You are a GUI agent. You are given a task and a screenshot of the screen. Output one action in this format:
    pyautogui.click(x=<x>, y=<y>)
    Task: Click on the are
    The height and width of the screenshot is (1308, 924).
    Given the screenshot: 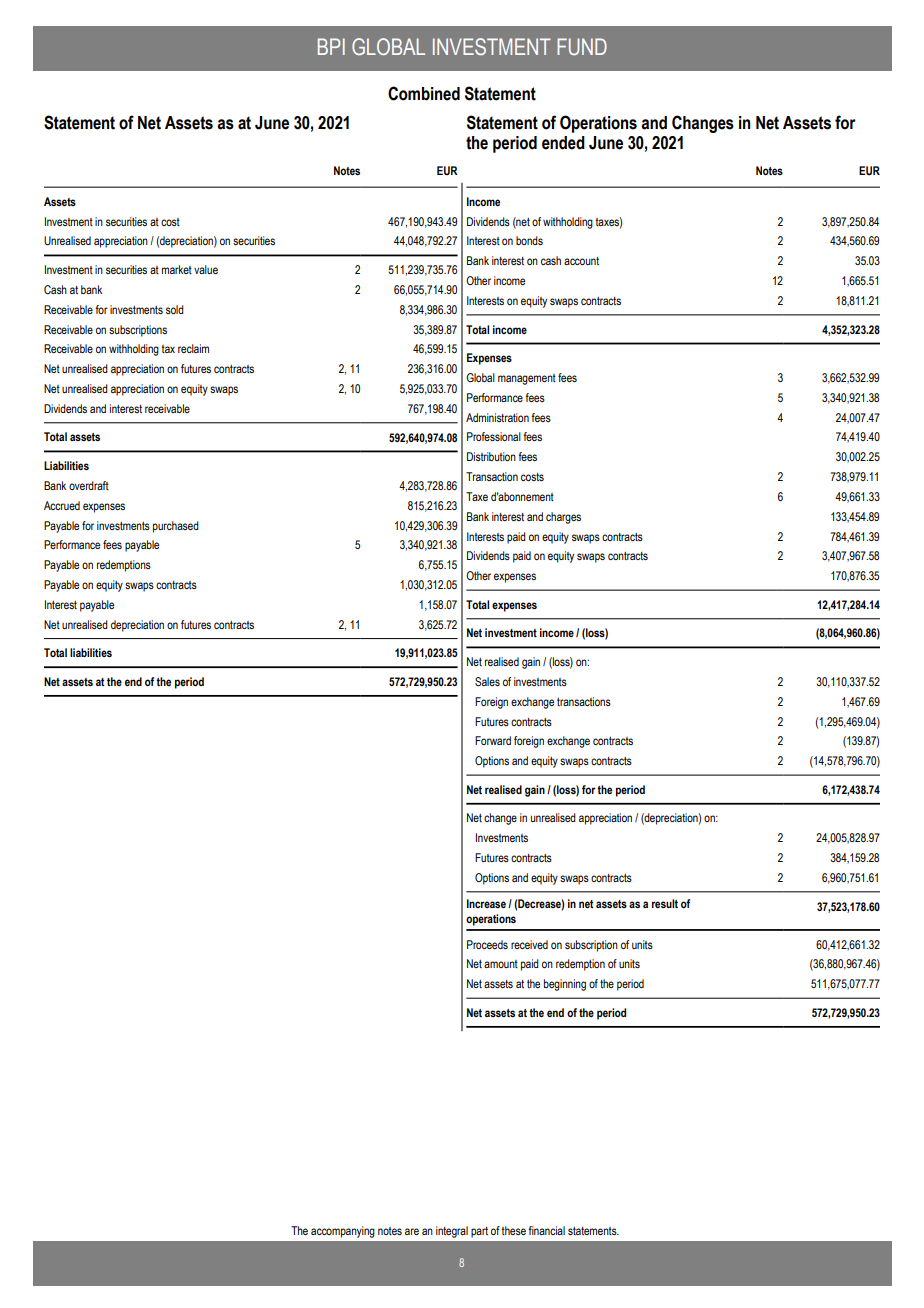 What is the action you would take?
    pyautogui.click(x=412, y=1231)
